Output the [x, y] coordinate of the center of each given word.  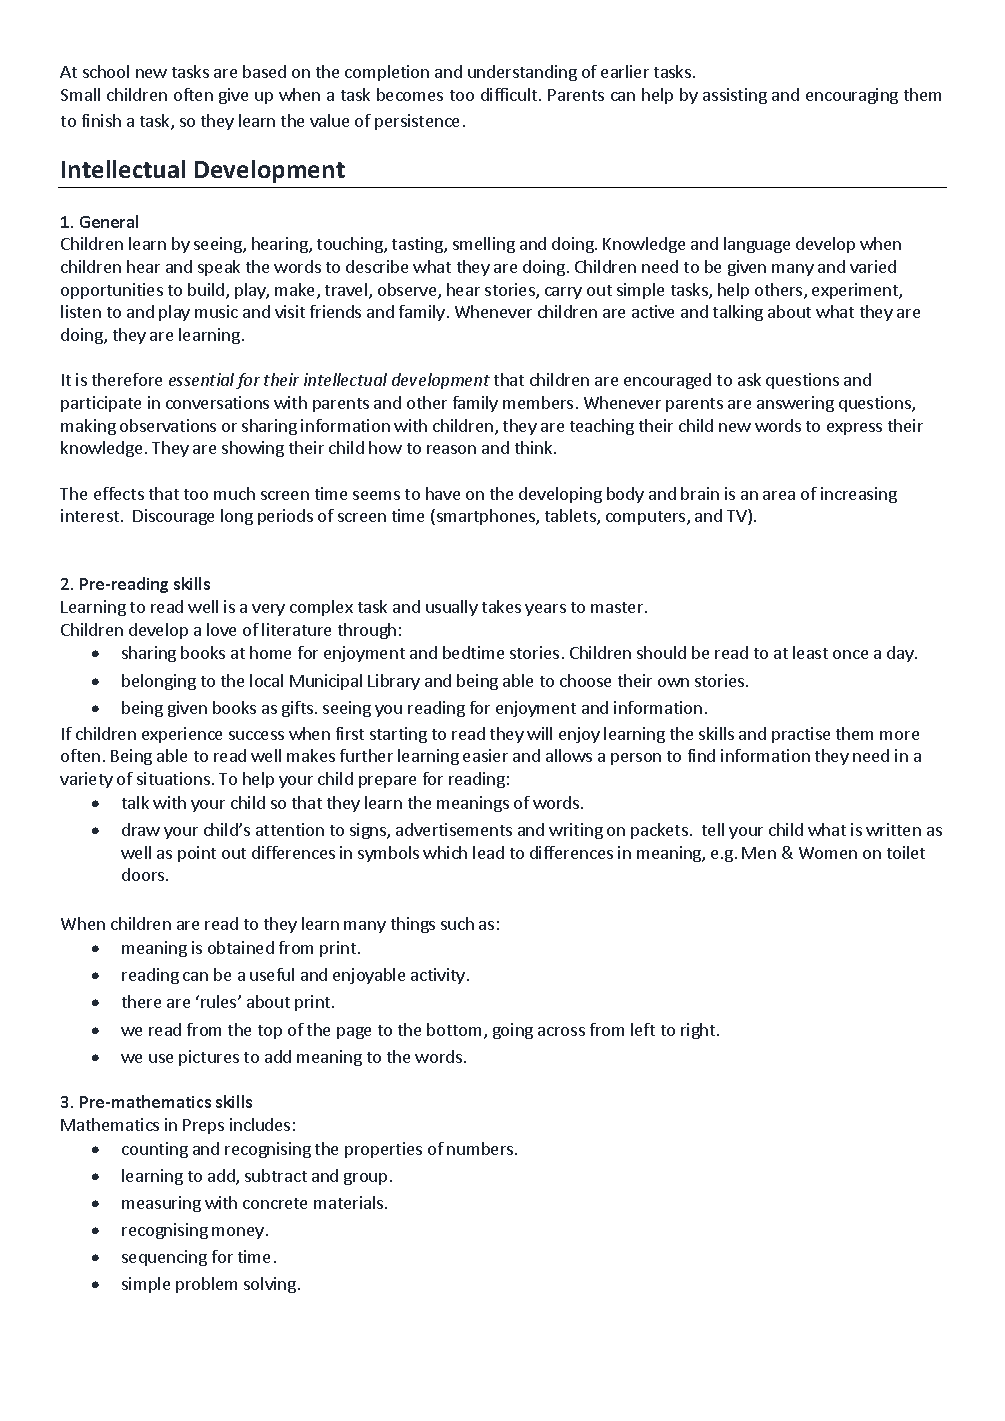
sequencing [164, 1258]
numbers [481, 1148]
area [779, 495]
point [197, 854]
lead [488, 852]
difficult [510, 94]
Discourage [173, 517]
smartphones [487, 517]
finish [101, 120]
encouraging [852, 96]
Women [828, 853]
